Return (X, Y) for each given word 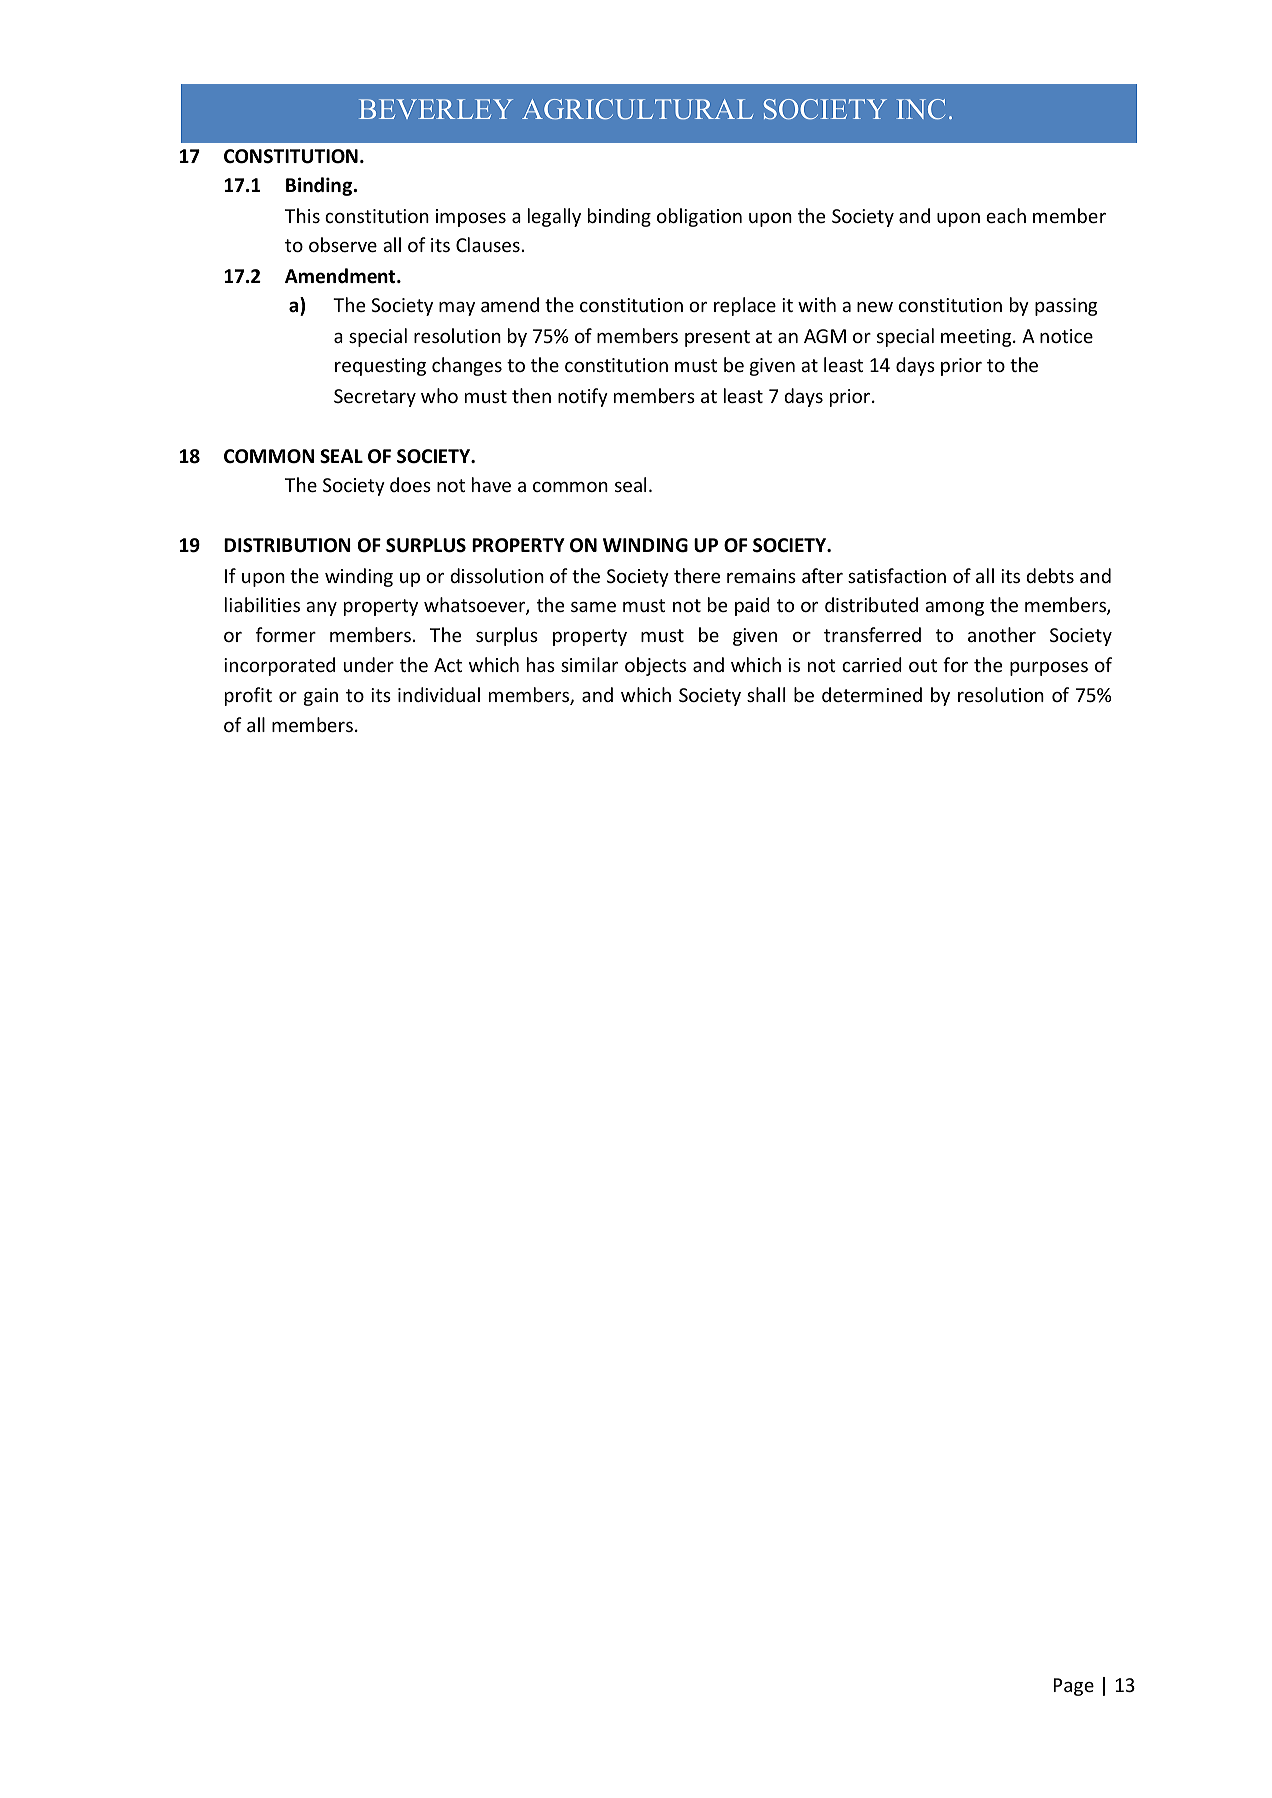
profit (248, 696)
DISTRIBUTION (287, 545)
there (697, 575)
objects (655, 666)
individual (439, 694)
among (954, 609)
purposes (1049, 669)
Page (1074, 1687)
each (1006, 215)
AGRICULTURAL (637, 109)
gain (321, 697)
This (302, 215)
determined (872, 694)
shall (766, 694)
